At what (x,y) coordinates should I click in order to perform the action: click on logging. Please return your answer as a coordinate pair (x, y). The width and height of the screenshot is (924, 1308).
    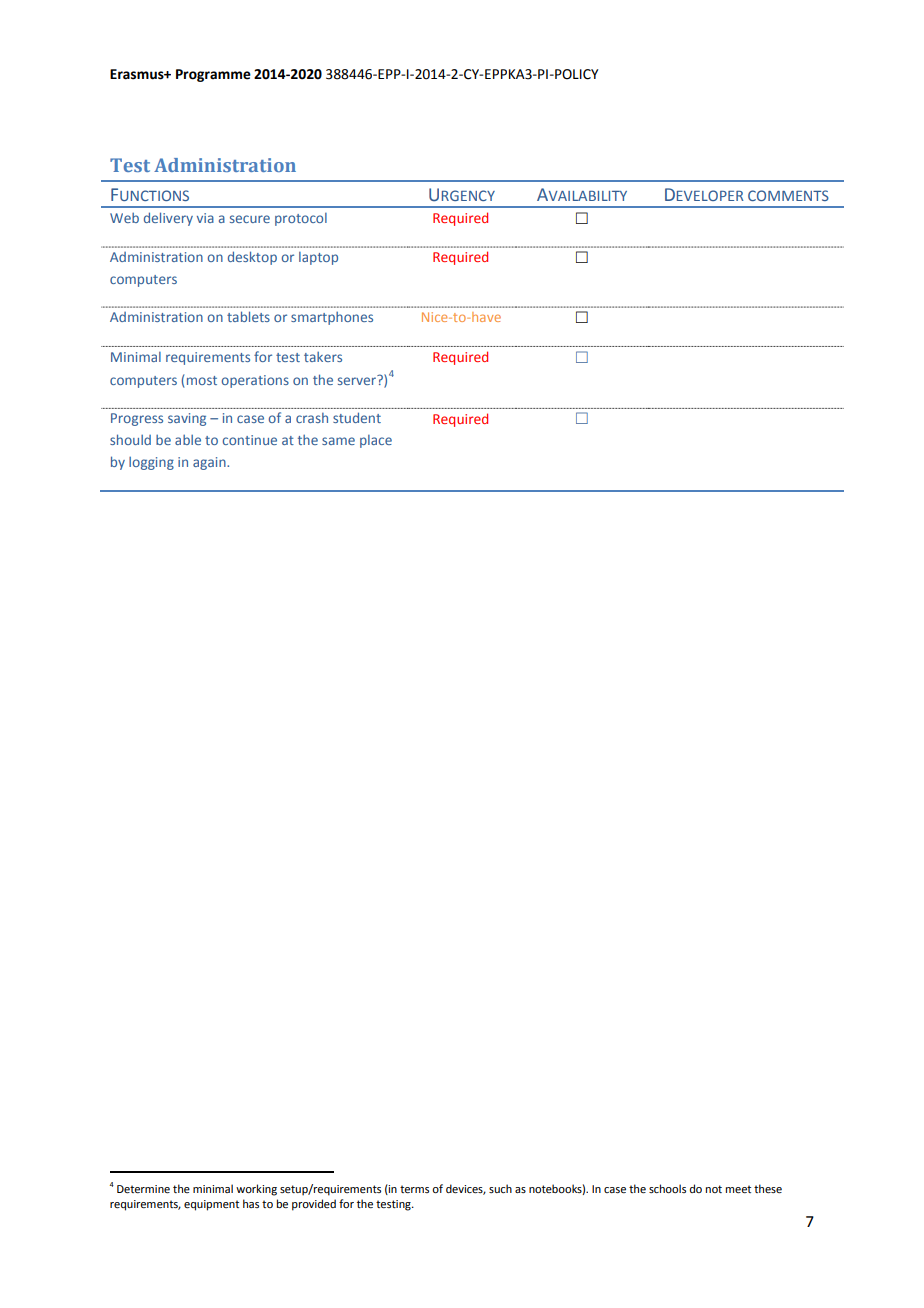
    Looking at the image, I should click on (151, 463).
